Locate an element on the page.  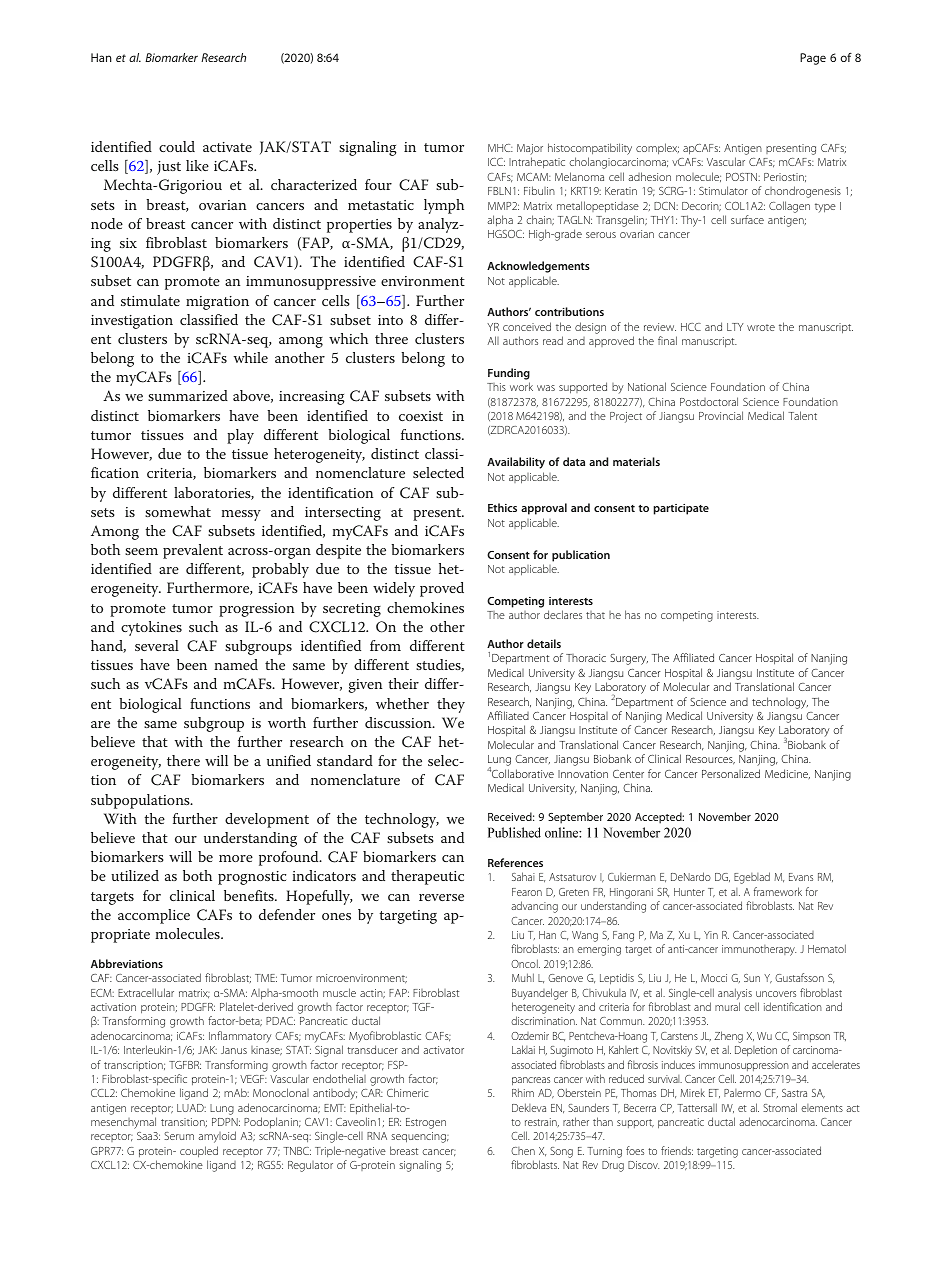
they is located at coordinates (451, 705).
